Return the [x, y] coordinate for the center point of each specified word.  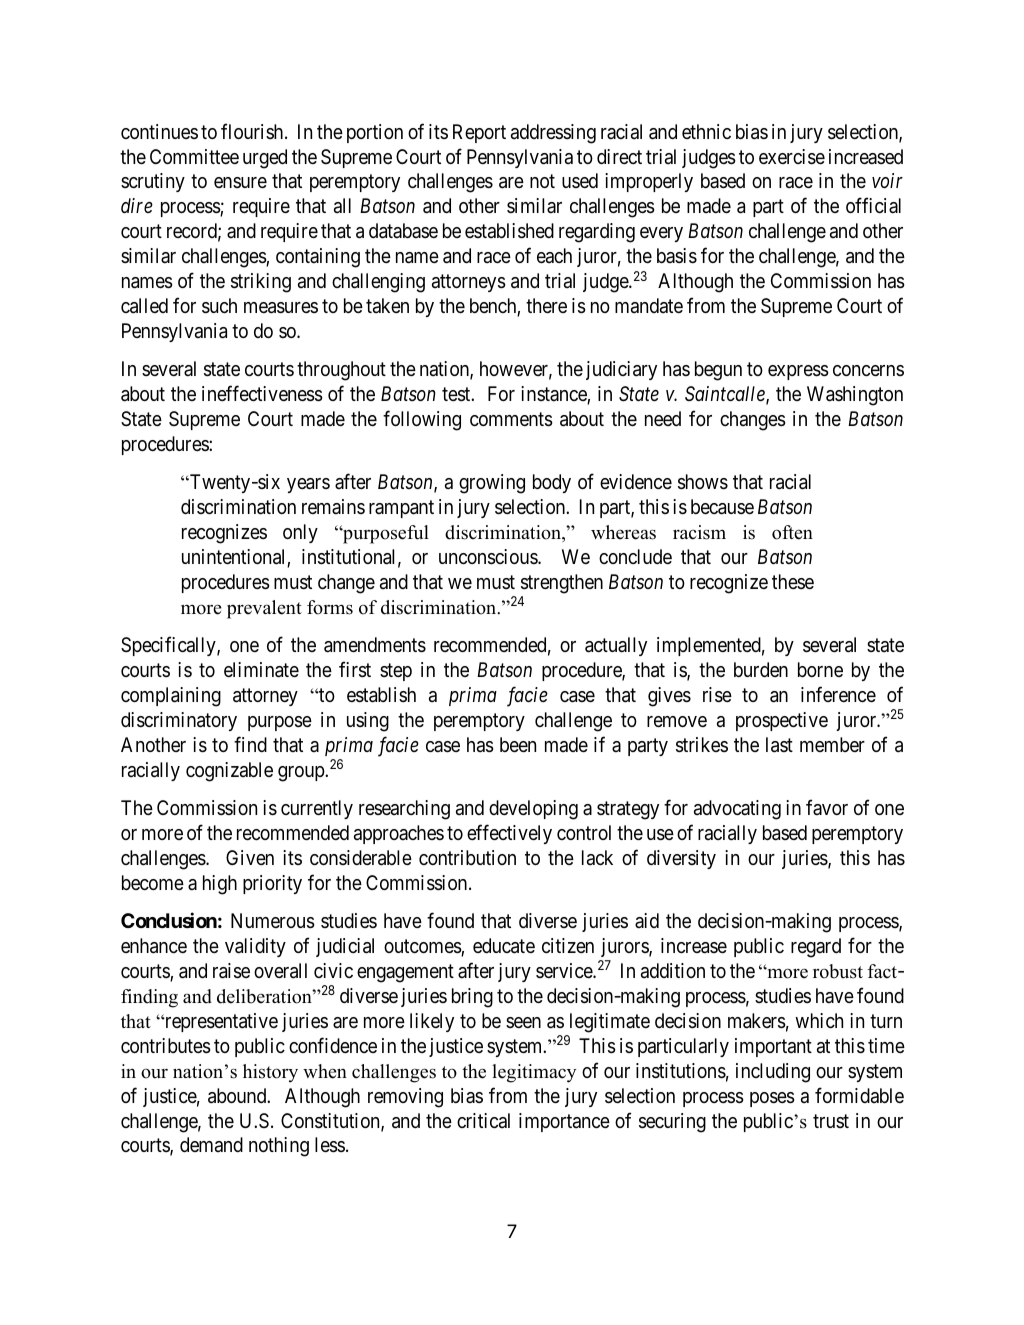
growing [492, 484]
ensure [240, 183]
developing [533, 810]
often [792, 532]
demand [211, 1144]
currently [317, 809]
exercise [792, 157]
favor [827, 807]
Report [479, 133]
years [308, 485]
